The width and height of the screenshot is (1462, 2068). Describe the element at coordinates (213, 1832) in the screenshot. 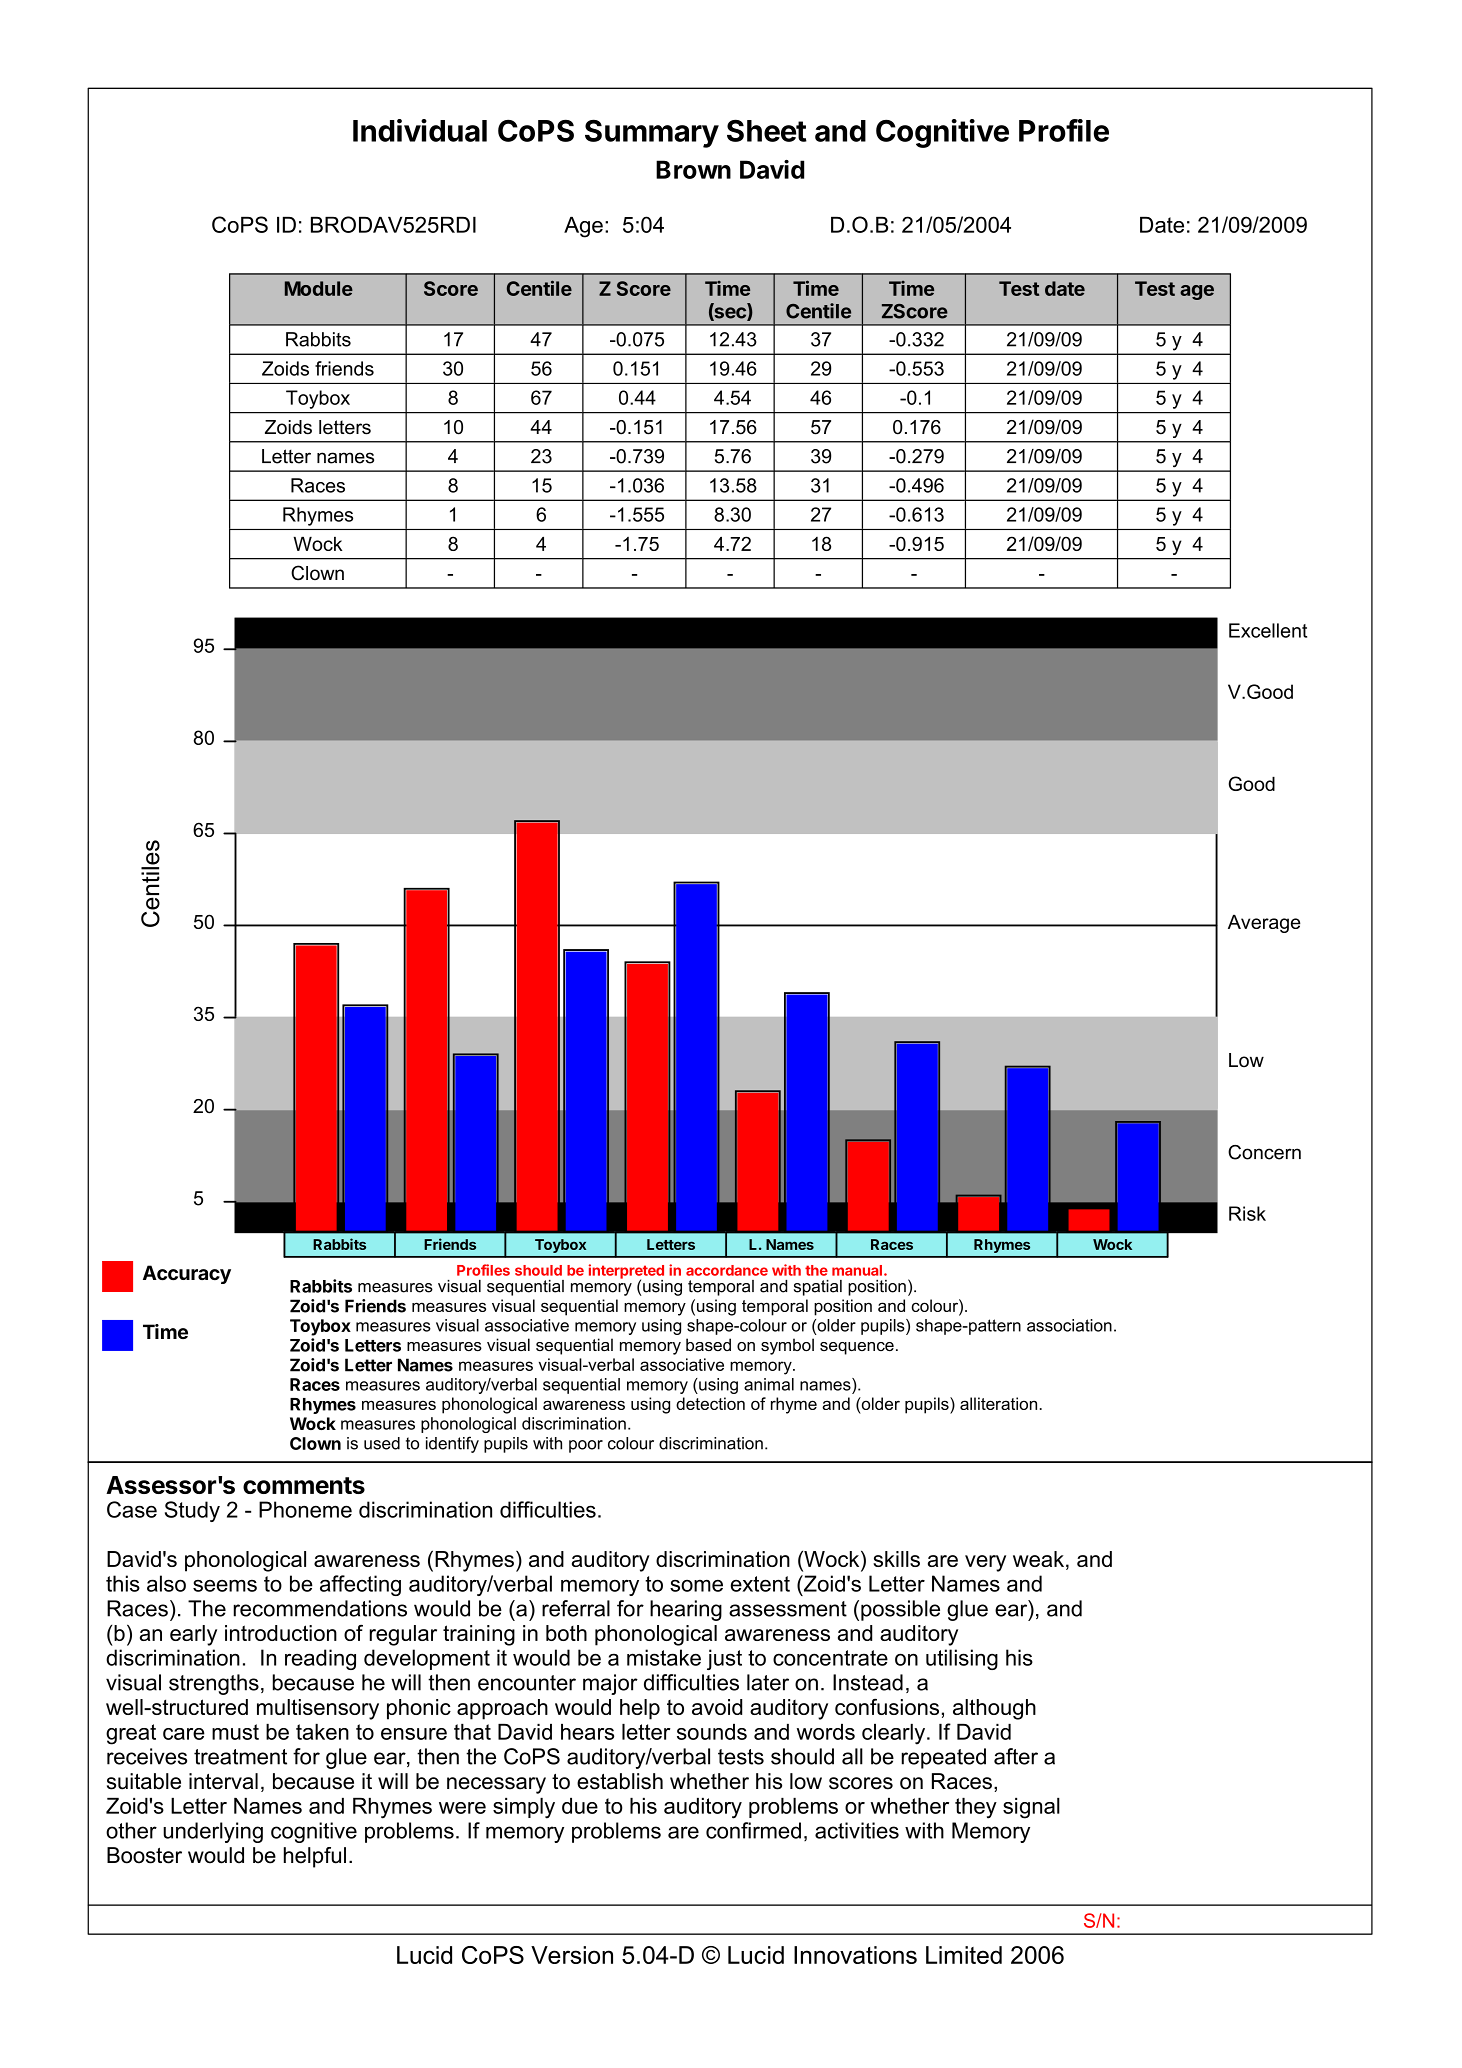

I see `underlying` at that location.
